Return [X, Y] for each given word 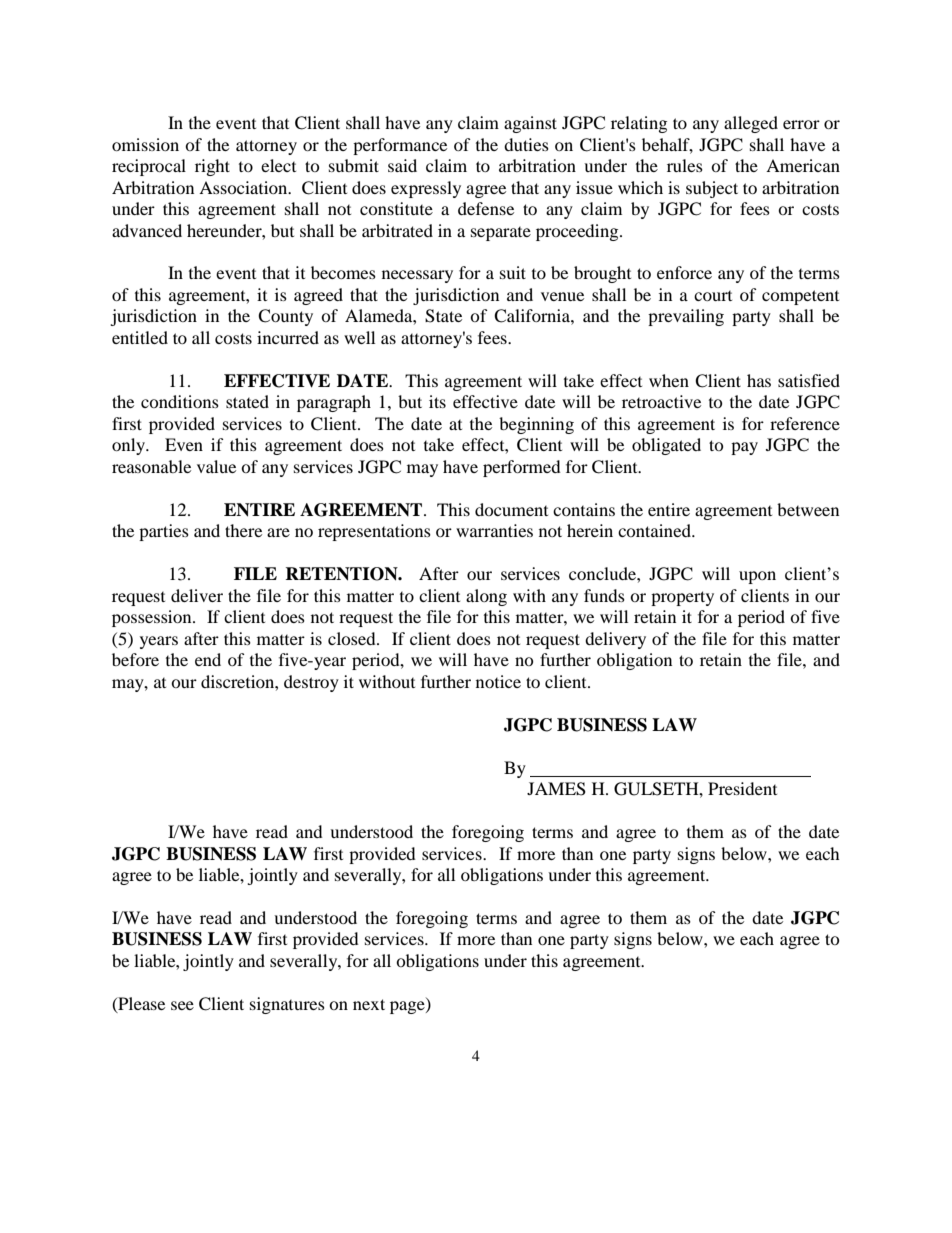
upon [757, 577]
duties [526, 144]
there [243, 530]
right [212, 167]
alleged [751, 124]
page [408, 1007]
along [486, 597]
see [182, 1005]
